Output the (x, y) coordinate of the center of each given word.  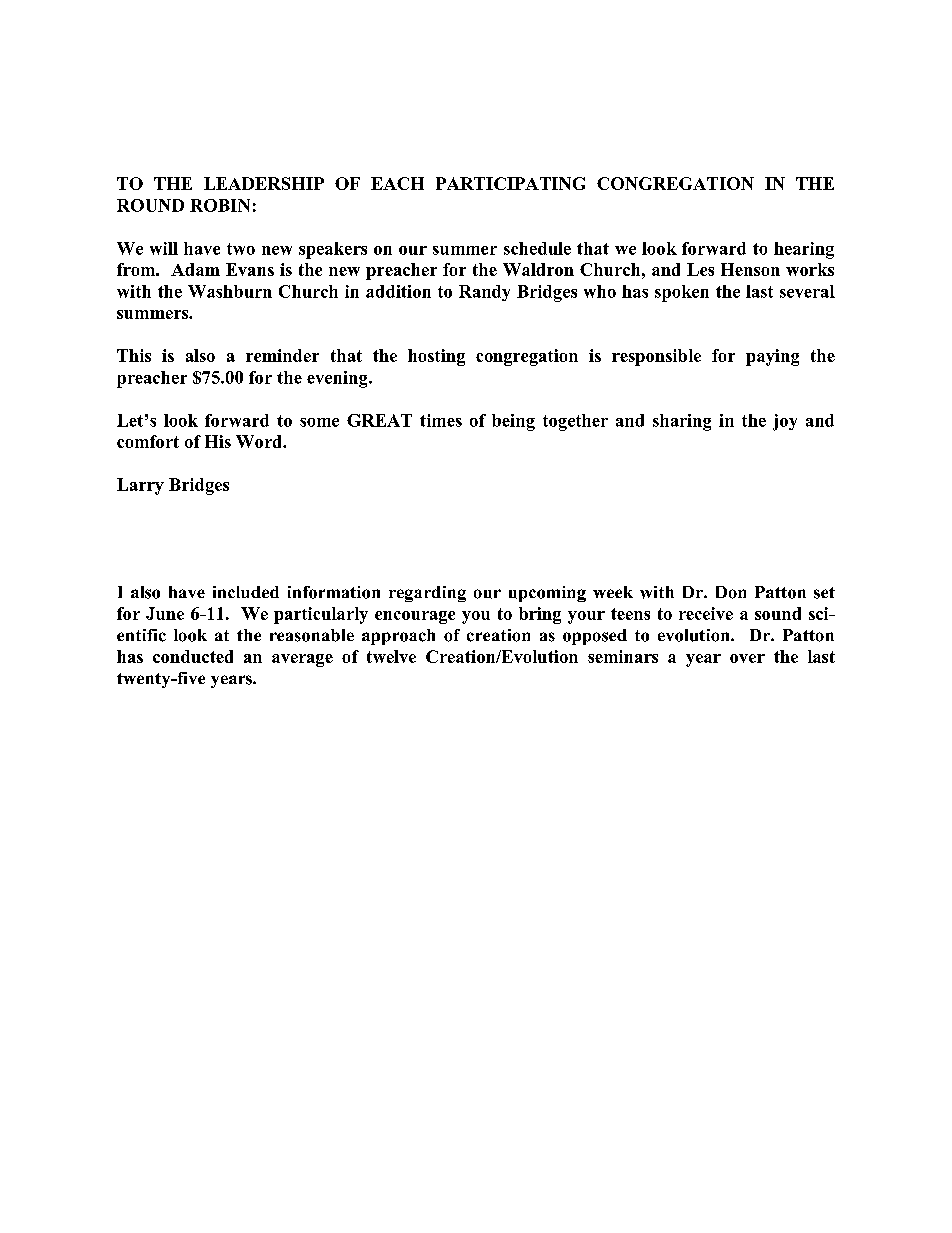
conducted (193, 656)
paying (772, 357)
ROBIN (220, 205)
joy (785, 422)
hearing (804, 250)
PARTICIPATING (510, 183)
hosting (436, 357)
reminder (282, 355)
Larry (140, 486)
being (513, 422)
